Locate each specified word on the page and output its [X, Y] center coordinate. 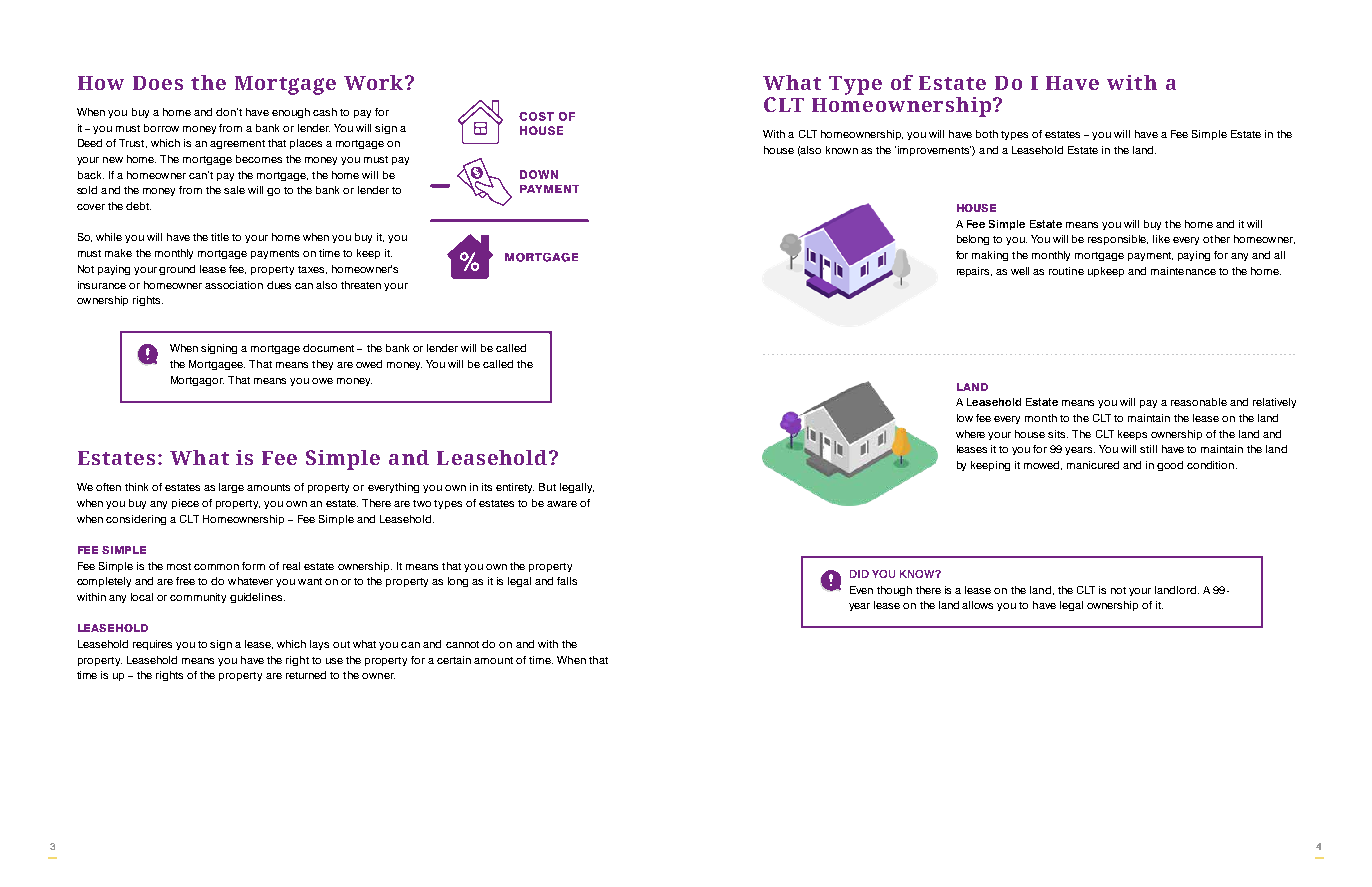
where [970, 434]
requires [152, 645]
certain [454, 660]
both [987, 134]
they [322, 365]
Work [375, 82]
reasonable [1199, 402]
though [894, 591]
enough [291, 113]
